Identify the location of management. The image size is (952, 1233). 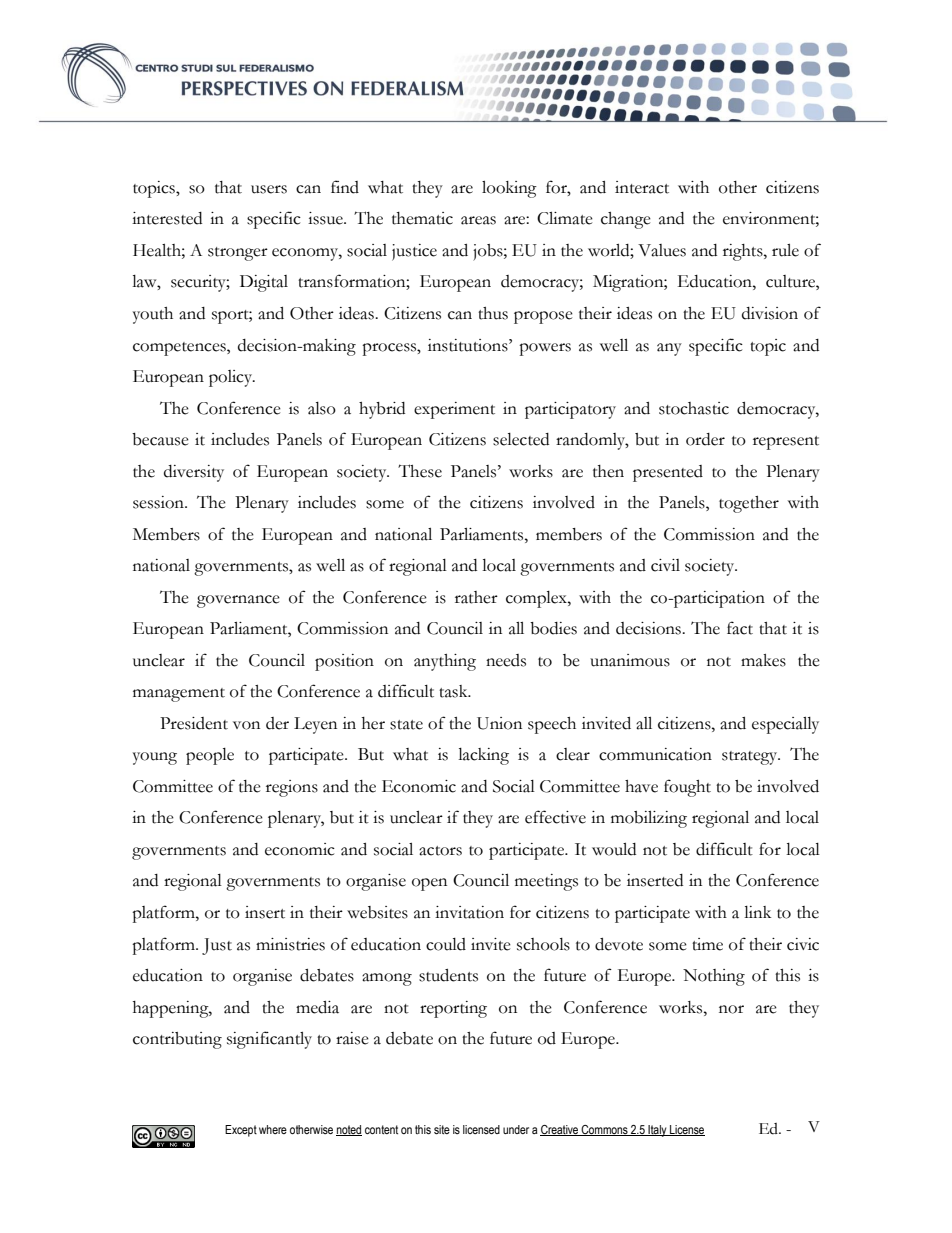
(179, 695).
